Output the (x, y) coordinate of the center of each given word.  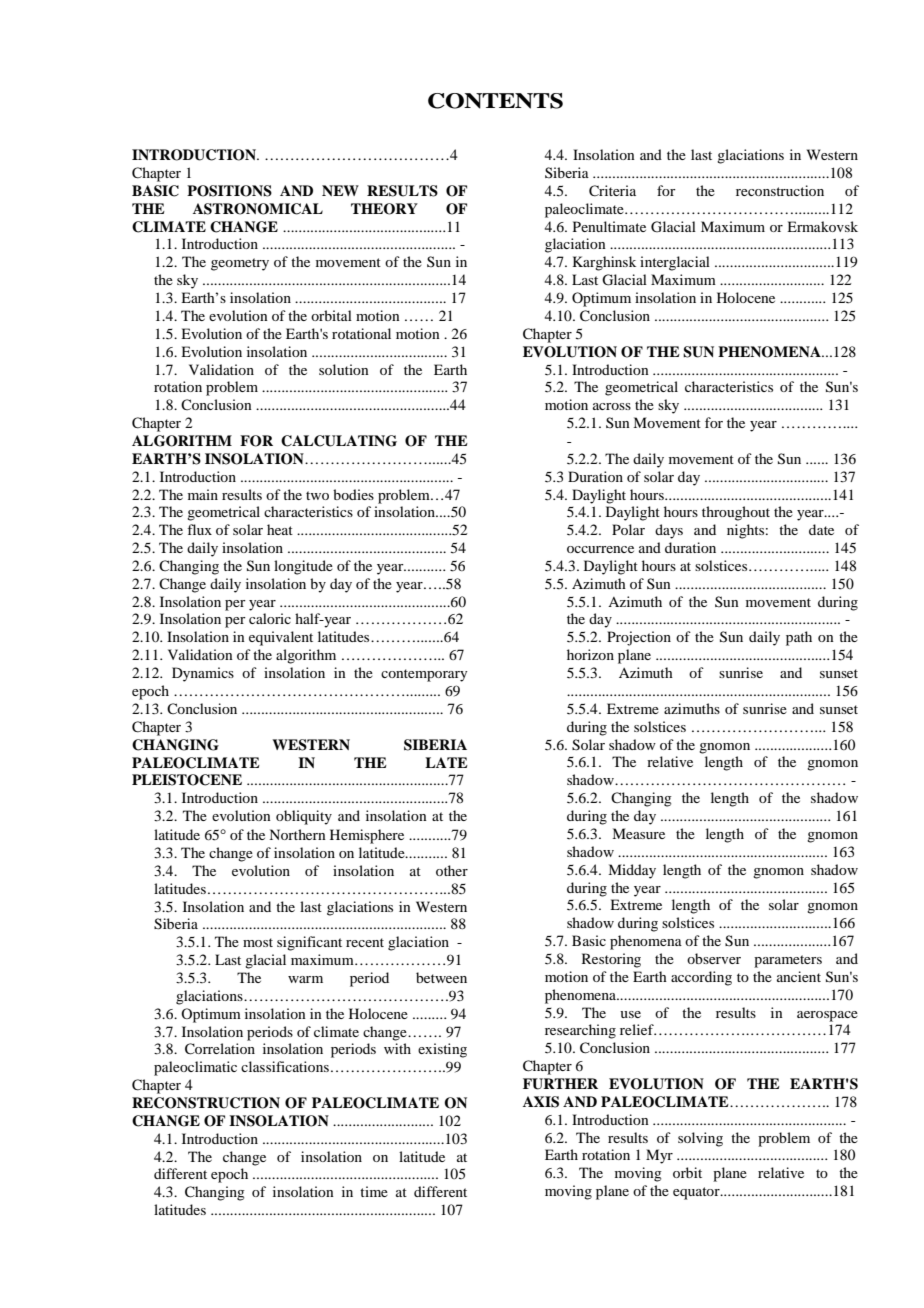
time (374, 1191)
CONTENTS (495, 101)
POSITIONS (229, 191)
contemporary (424, 675)
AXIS (541, 1102)
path (799, 638)
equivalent (281, 638)
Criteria (612, 191)
